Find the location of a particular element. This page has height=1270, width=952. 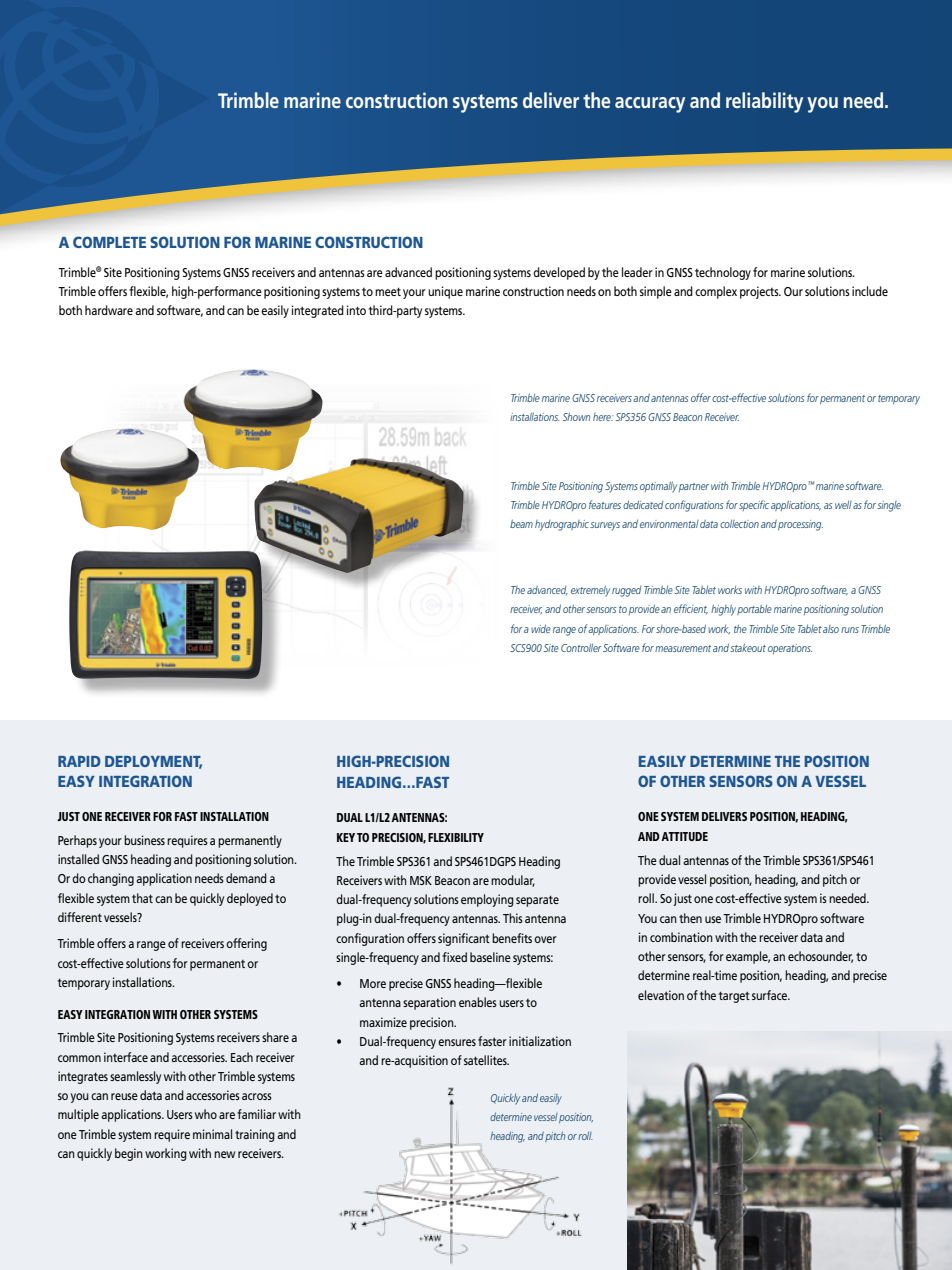

DEPLOYMENT is located at coordinates (153, 762).
